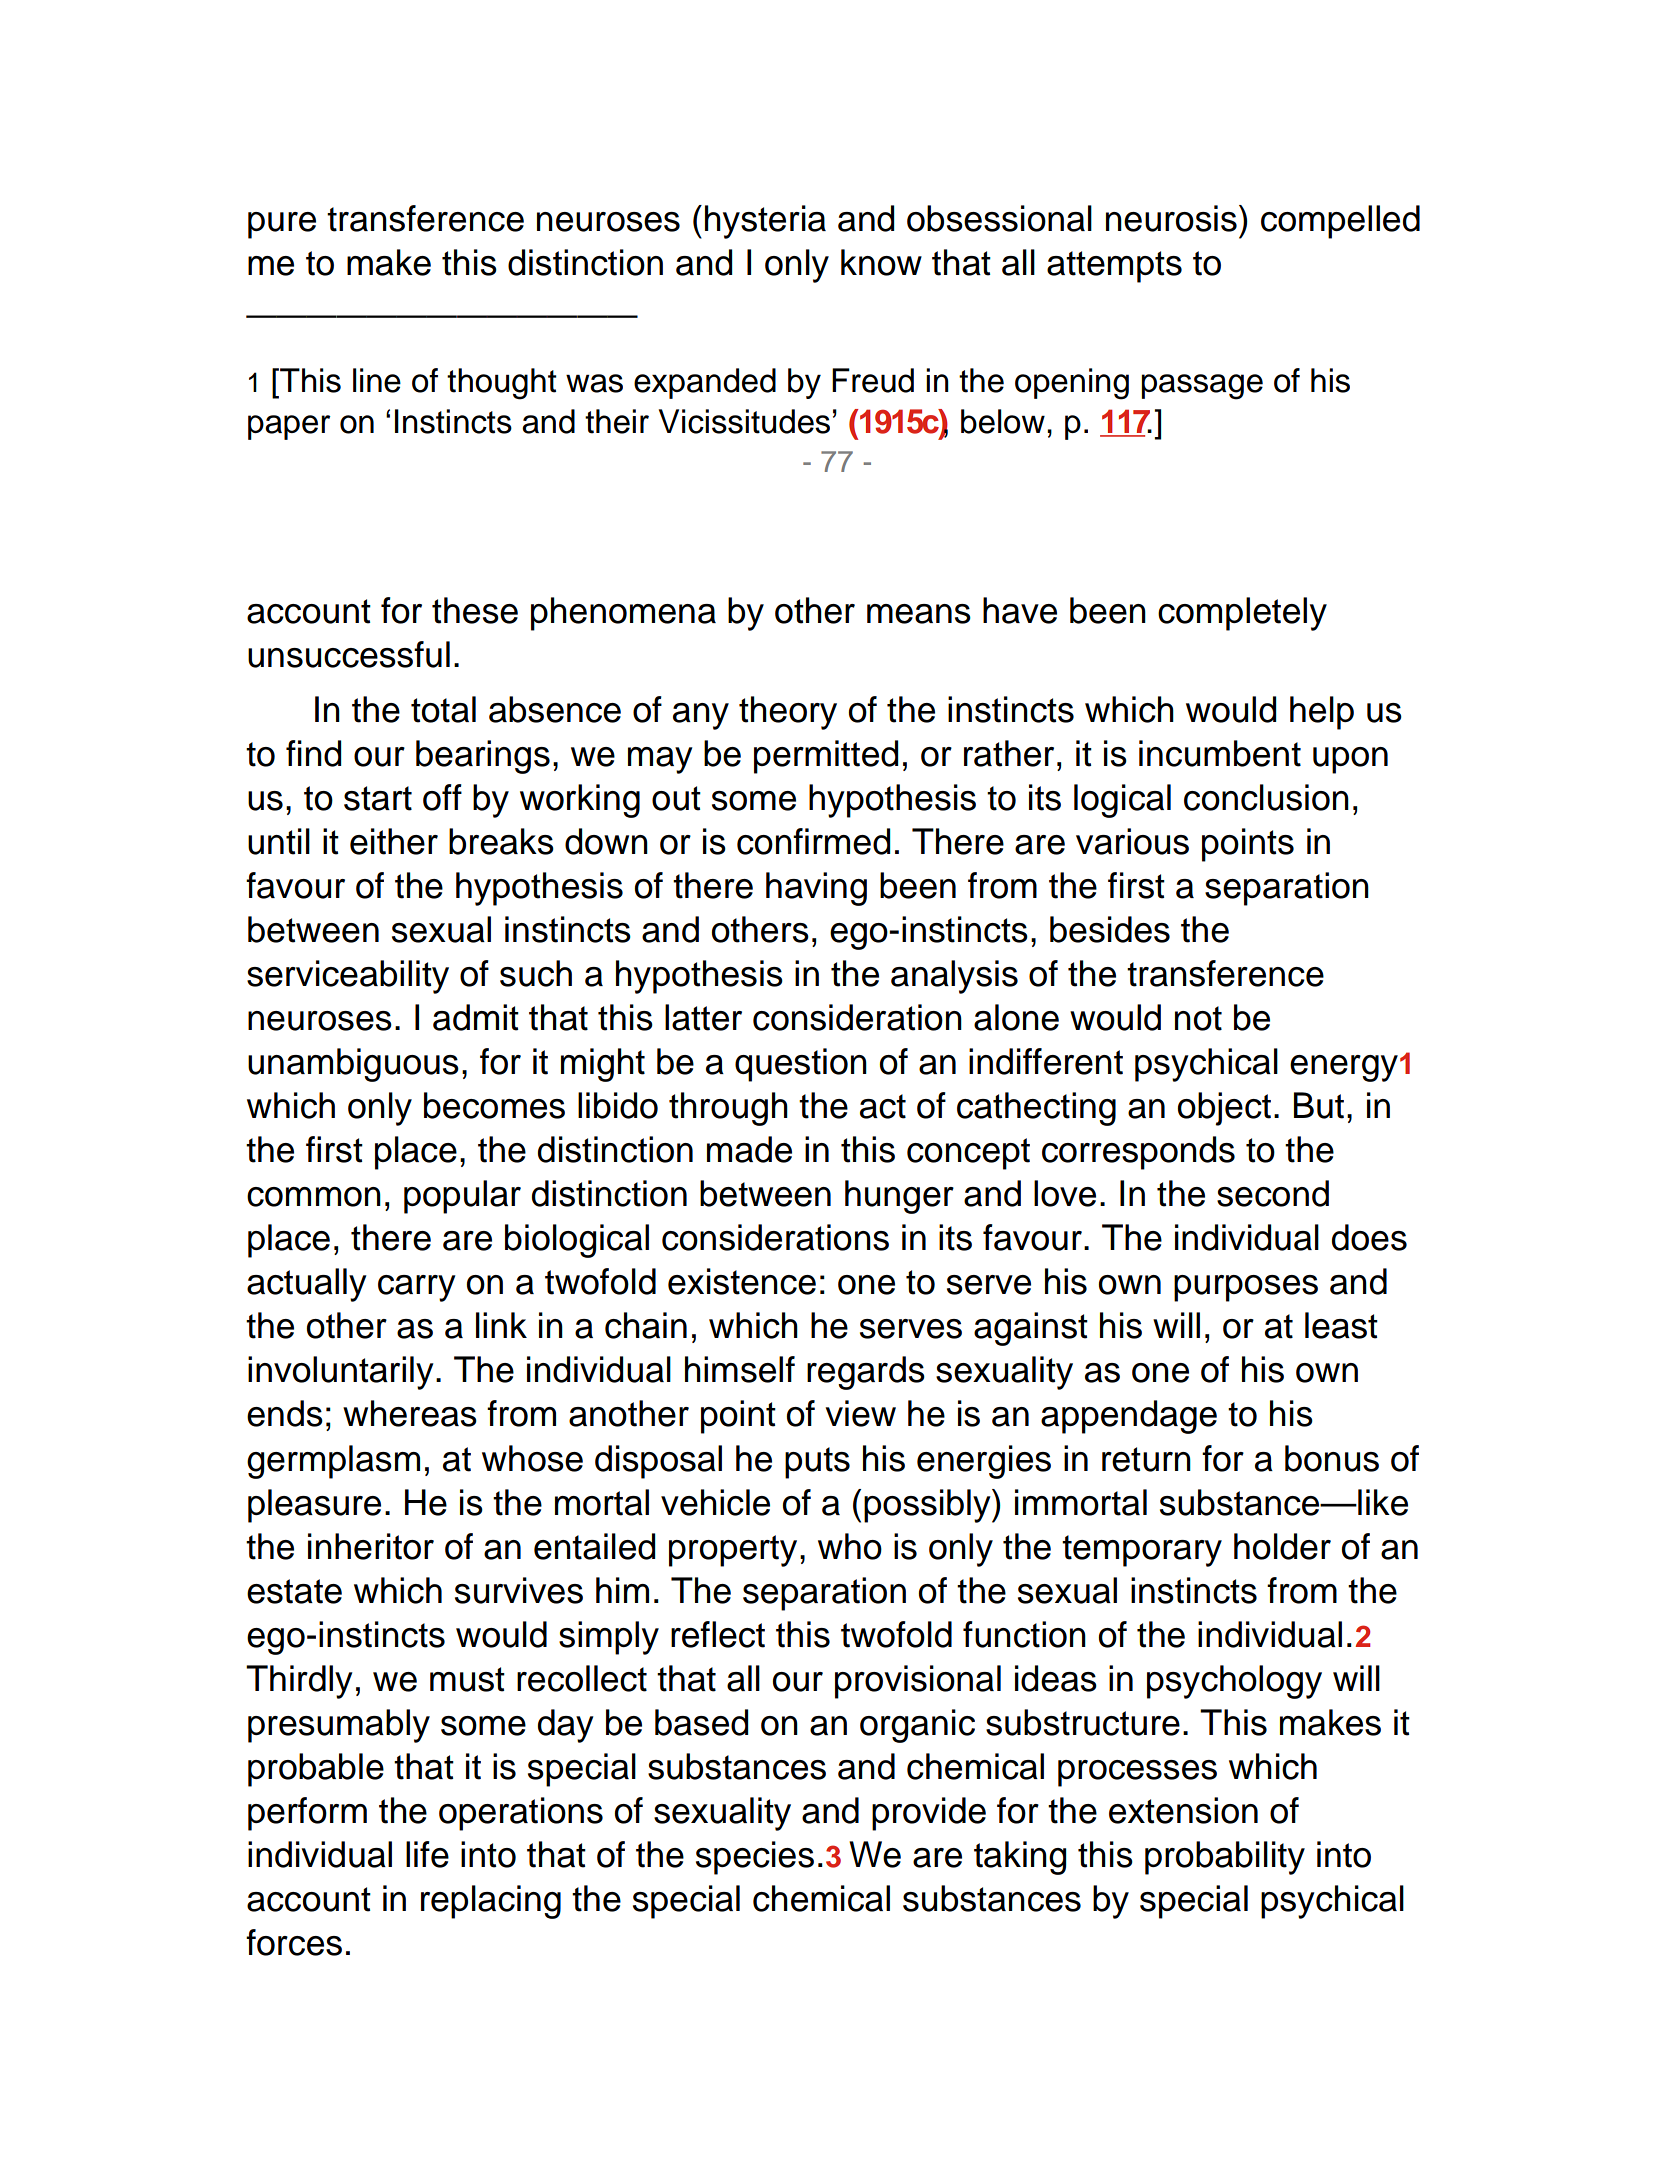  Describe the element at coordinates (427, 1854) in the screenshot. I see `life` at that location.
